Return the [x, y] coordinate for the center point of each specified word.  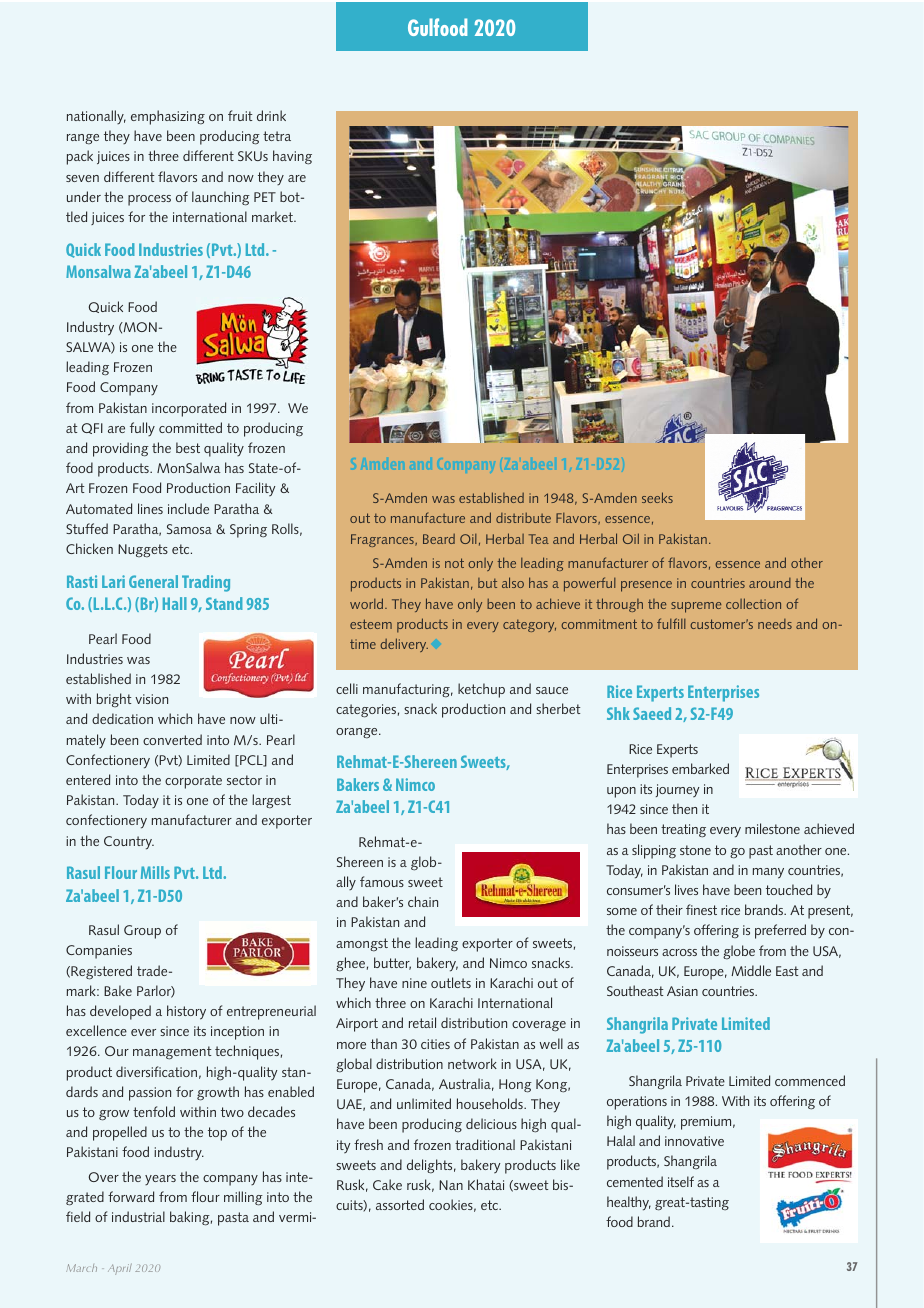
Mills [155, 872]
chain [423, 901]
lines [150, 508]
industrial [138, 1216]
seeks [657, 497]
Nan [451, 1185]
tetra [277, 136]
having [292, 157]
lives [686, 889]
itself [681, 1181]
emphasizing [168, 117]
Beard [439, 539]
